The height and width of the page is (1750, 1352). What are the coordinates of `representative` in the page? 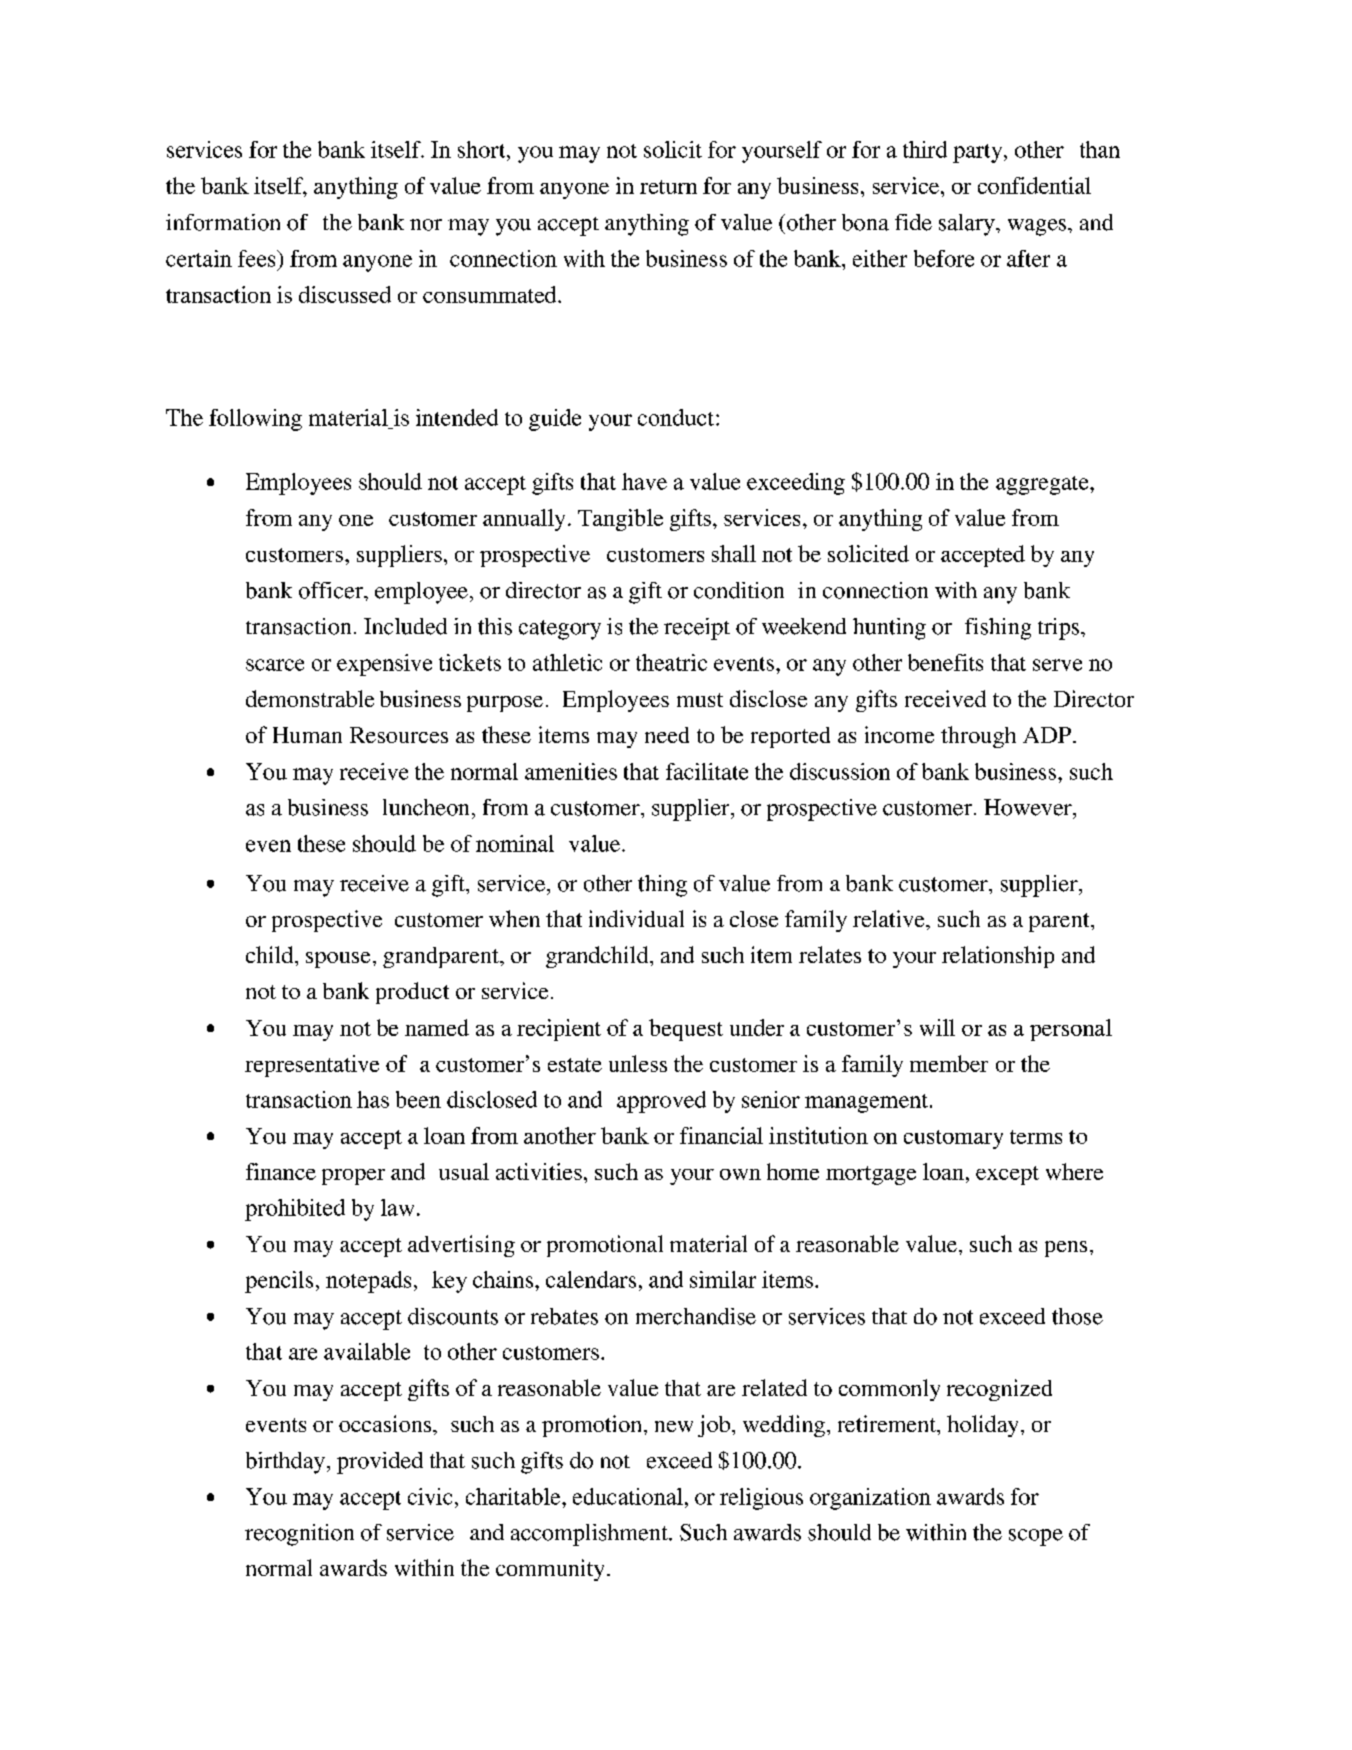 It's located at (312, 1066).
